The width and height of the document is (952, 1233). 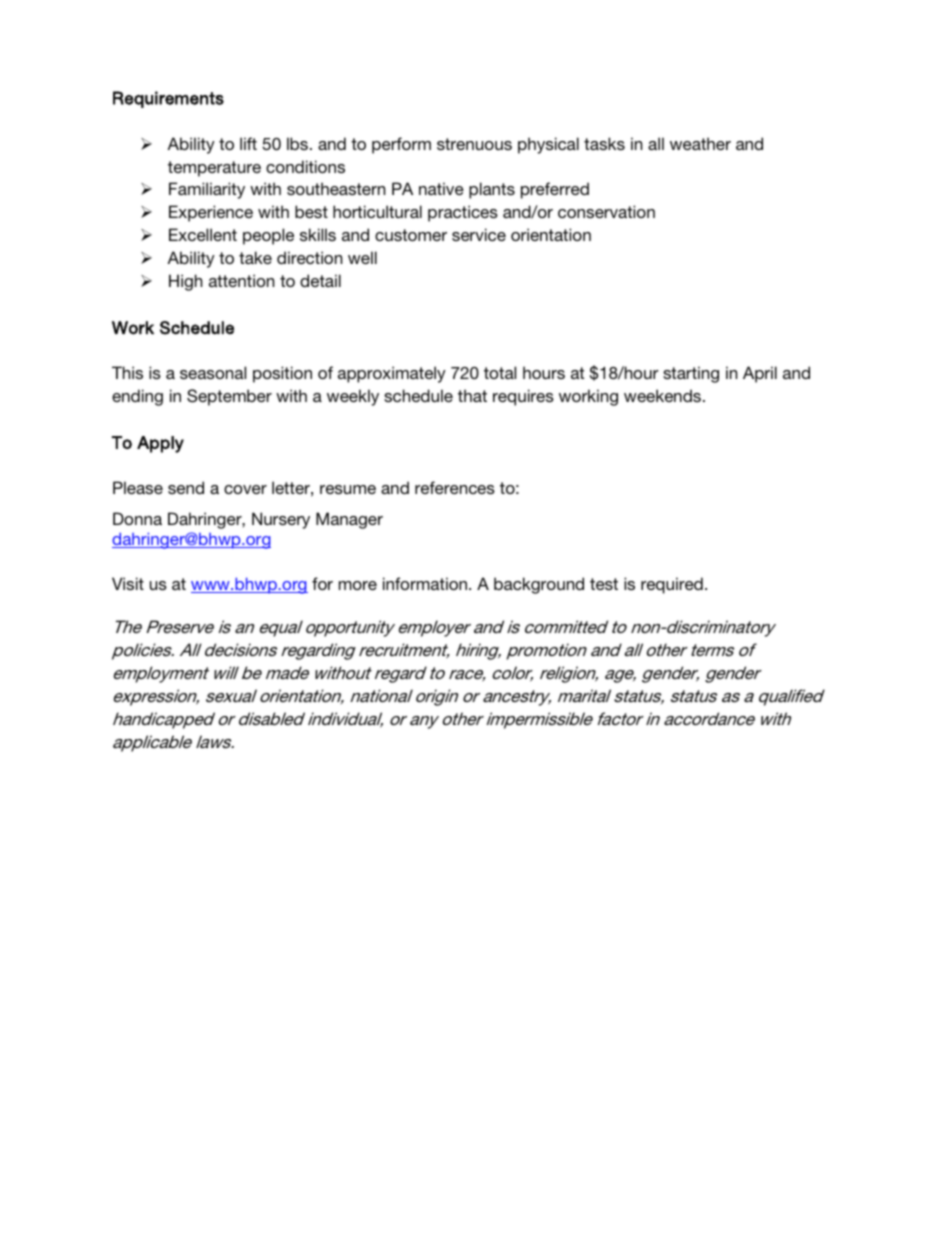 What do you see at coordinates (168, 99) in the document?
I see `Requirements` at bounding box center [168, 99].
